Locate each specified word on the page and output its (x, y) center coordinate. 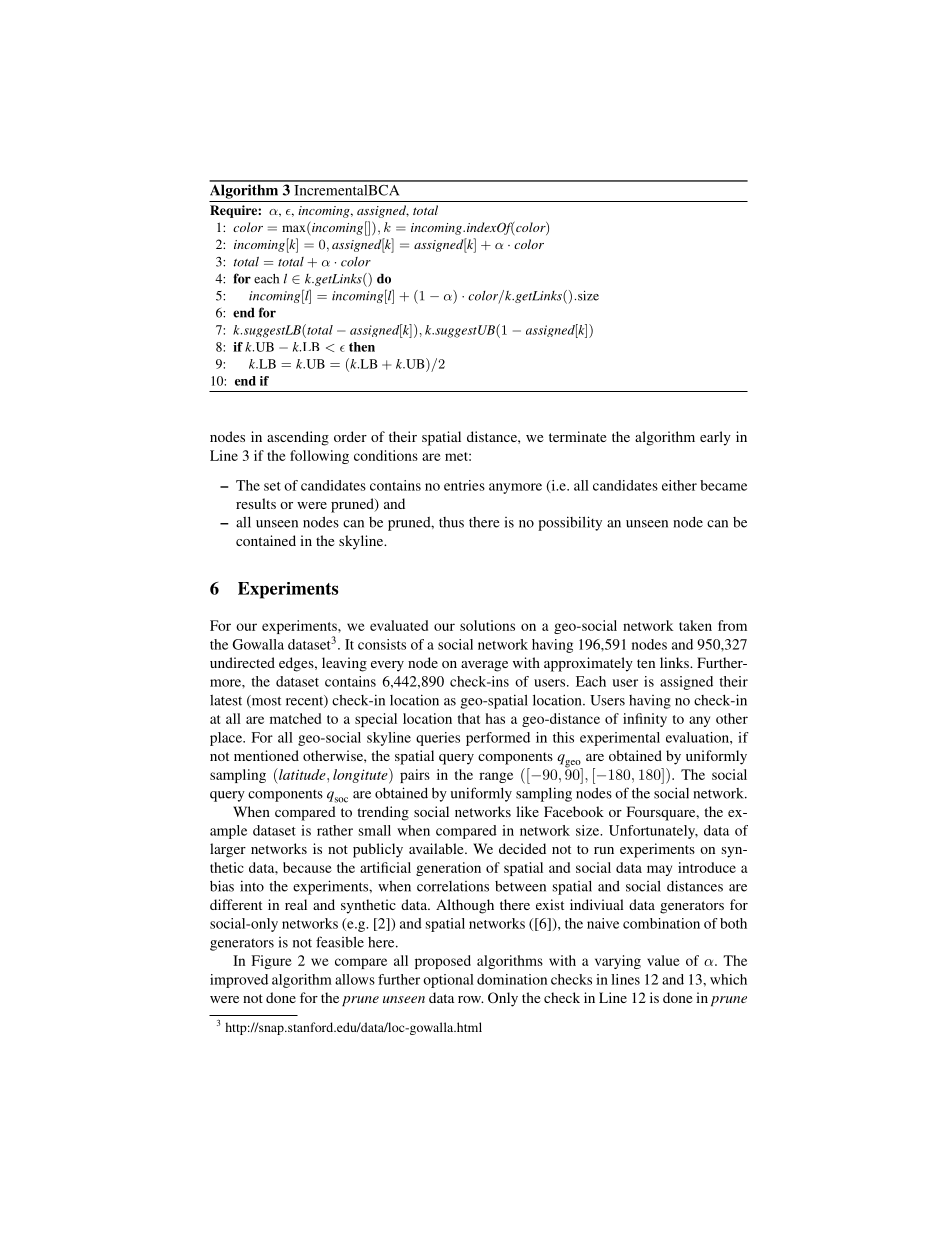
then (362, 347)
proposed (443, 962)
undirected (242, 662)
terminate (577, 436)
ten (646, 663)
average (484, 666)
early (715, 438)
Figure (272, 962)
